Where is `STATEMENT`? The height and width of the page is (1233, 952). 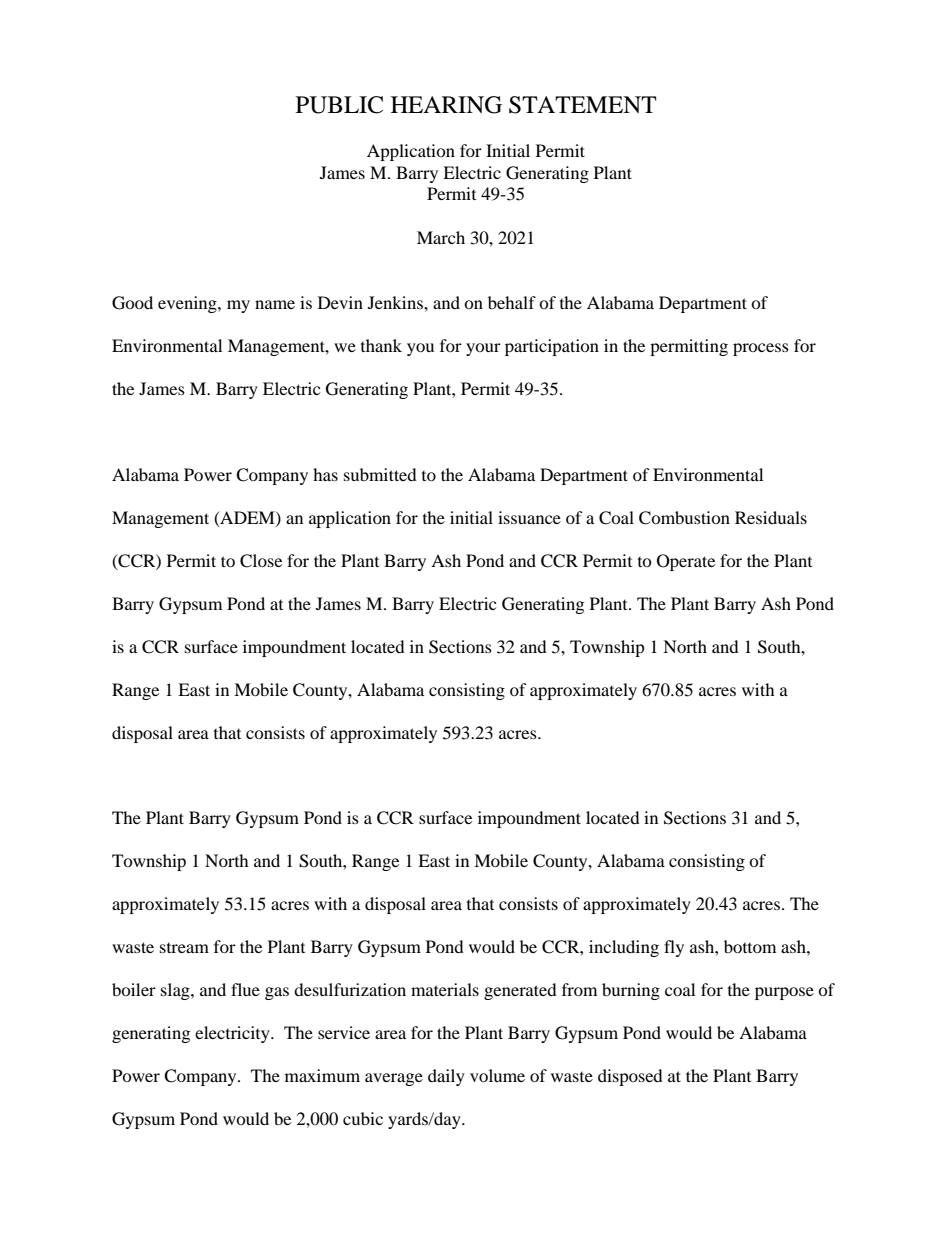
STATEMENT is located at coordinates (583, 105).
